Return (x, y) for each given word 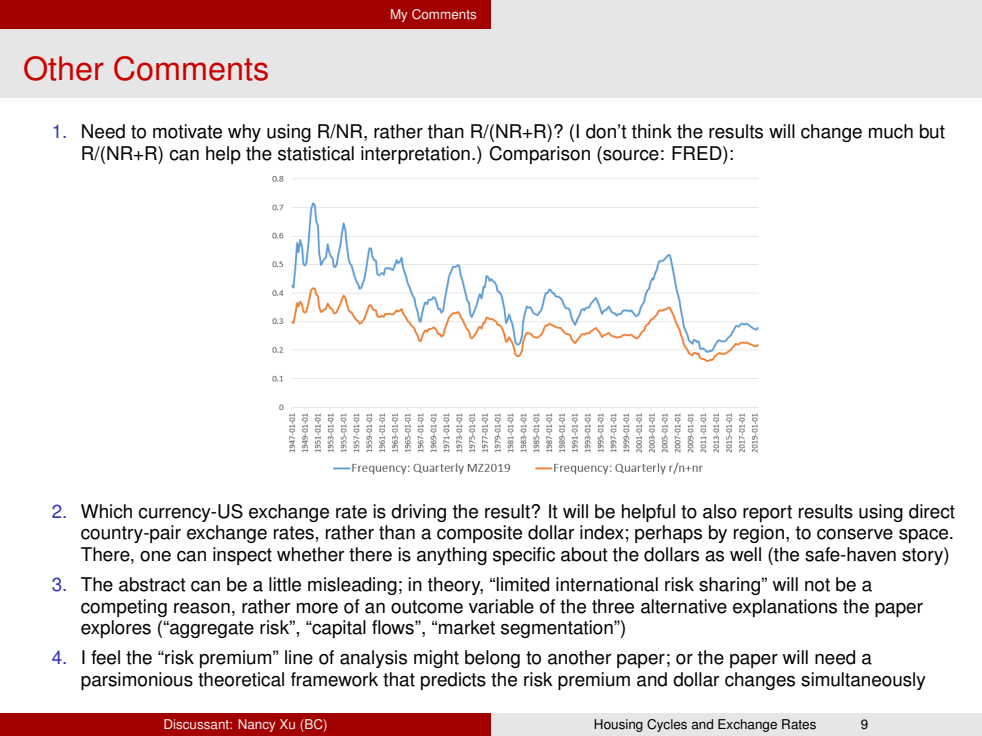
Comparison (539, 155)
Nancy (257, 725)
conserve (855, 534)
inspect (242, 556)
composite (479, 534)
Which (106, 511)
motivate (187, 131)
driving (418, 513)
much (891, 131)
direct (932, 511)
